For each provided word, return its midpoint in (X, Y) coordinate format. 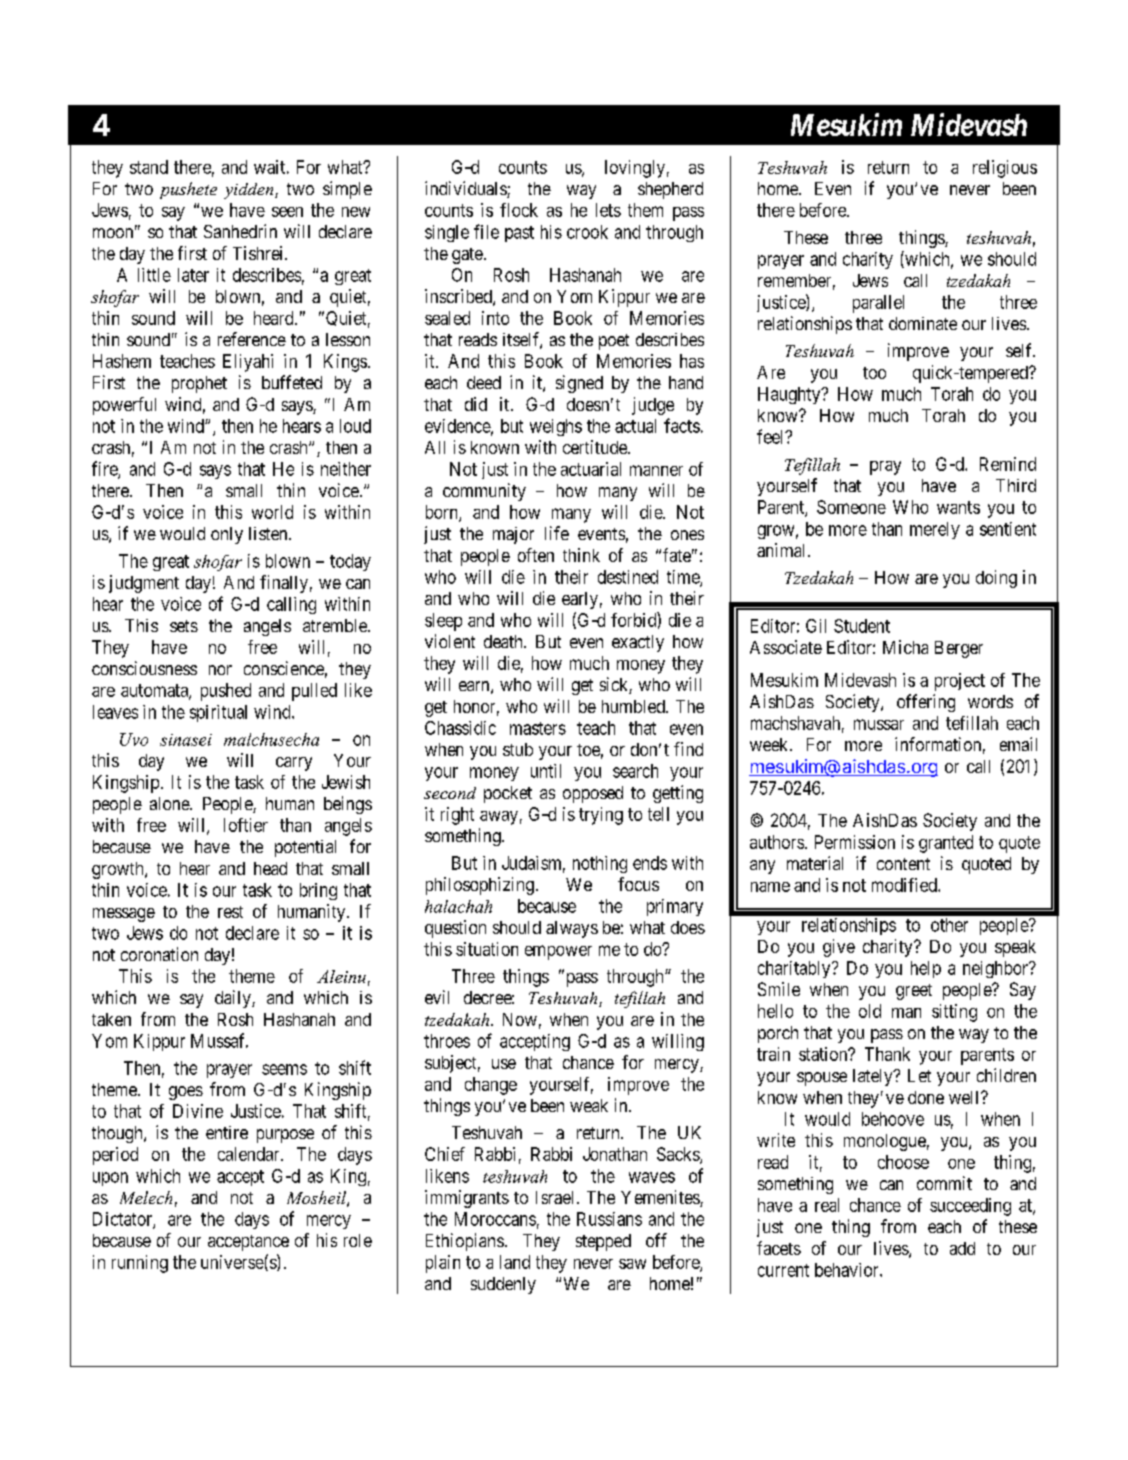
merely (935, 530)
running (140, 1264)
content (903, 864)
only (227, 535)
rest (230, 912)
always (572, 929)
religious (1005, 169)
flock (519, 210)
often (536, 555)
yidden (250, 191)
